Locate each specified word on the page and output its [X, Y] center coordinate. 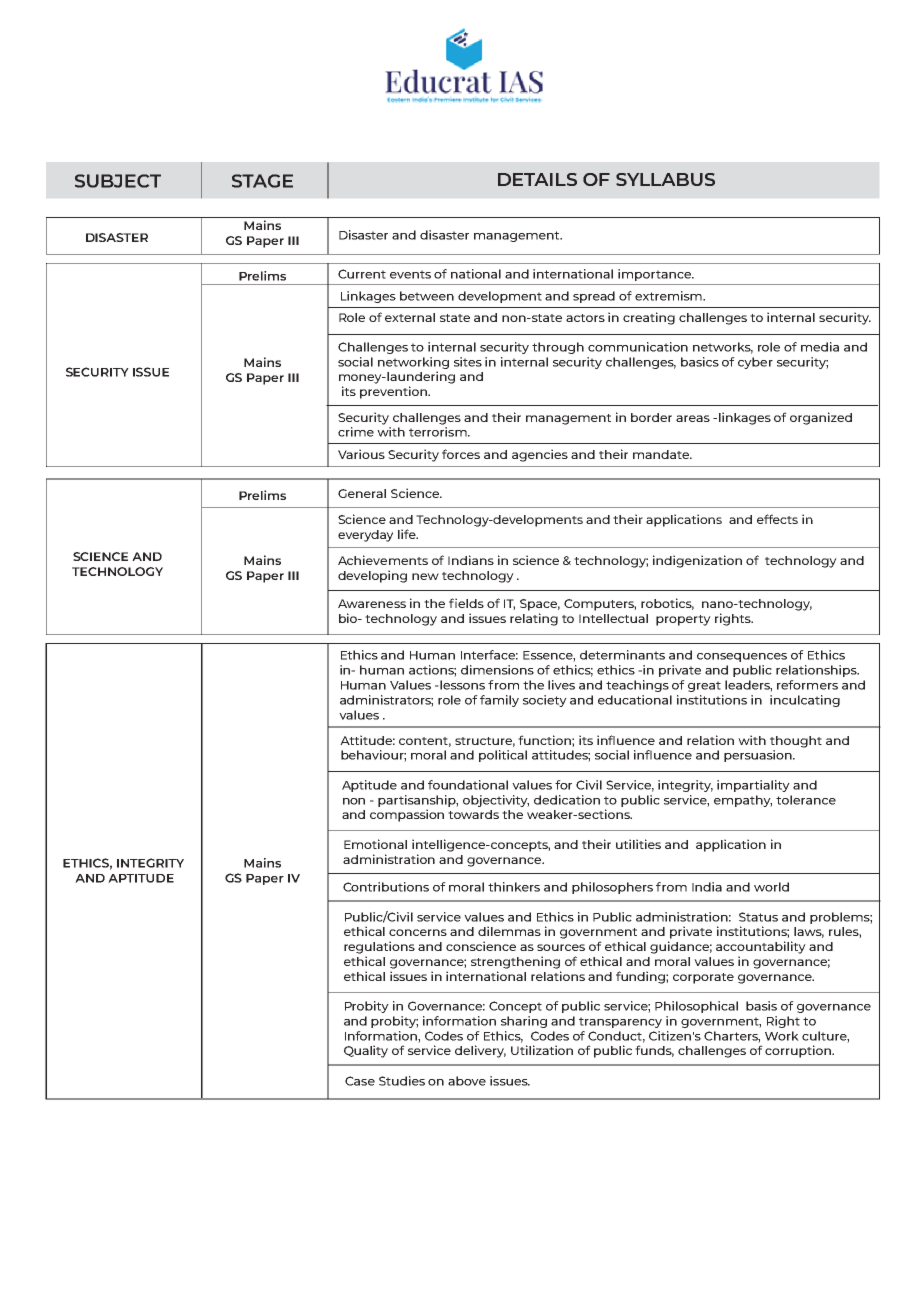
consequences [742, 657]
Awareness [372, 603]
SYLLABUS [665, 179]
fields [466, 603]
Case [360, 1081]
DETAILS [537, 179]
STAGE [262, 181]
